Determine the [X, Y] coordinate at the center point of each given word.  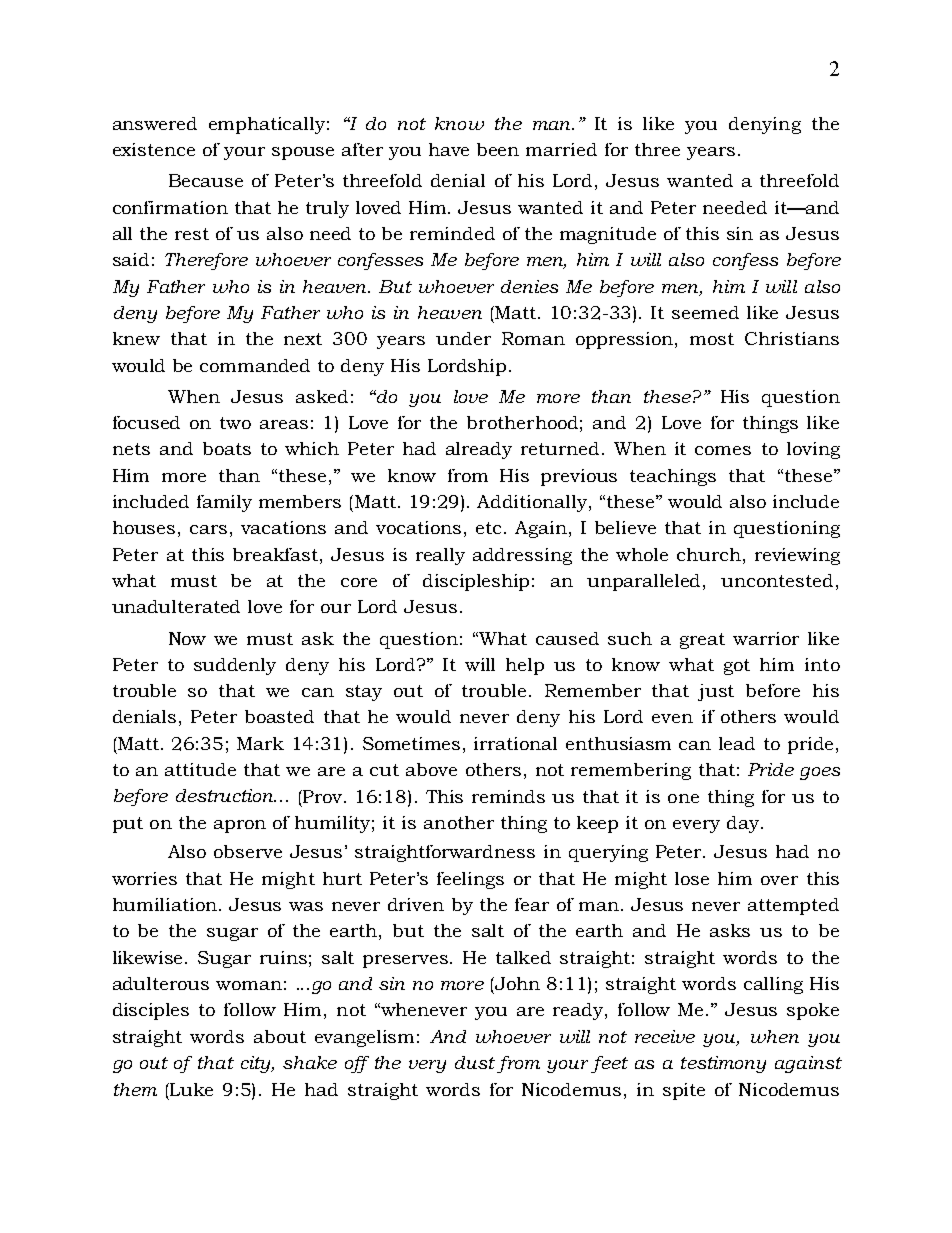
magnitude [608, 235]
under [463, 338]
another [459, 822]
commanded [255, 365]
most [712, 339]
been [498, 149]
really [440, 556]
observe [248, 851]
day [744, 824]
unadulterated [176, 606]
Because [206, 180]
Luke [190, 1089]
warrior [766, 638]
